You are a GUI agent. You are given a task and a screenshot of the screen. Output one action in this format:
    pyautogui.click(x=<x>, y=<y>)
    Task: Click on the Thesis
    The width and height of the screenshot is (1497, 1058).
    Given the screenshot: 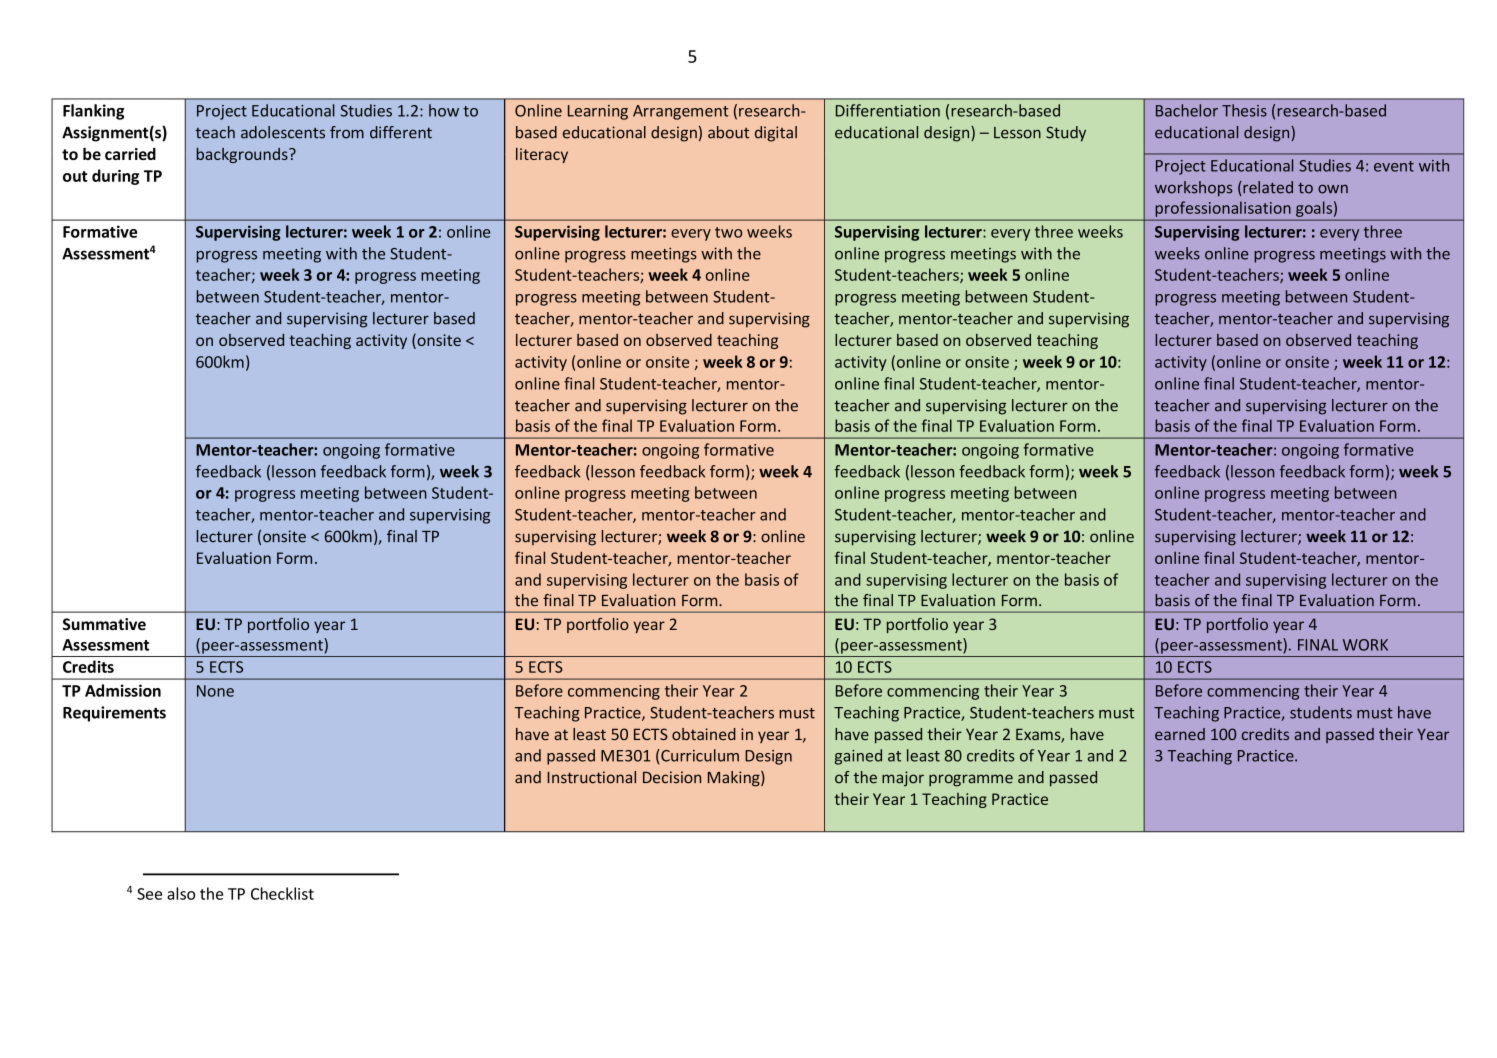 What is the action you would take?
    pyautogui.click(x=1244, y=110)
